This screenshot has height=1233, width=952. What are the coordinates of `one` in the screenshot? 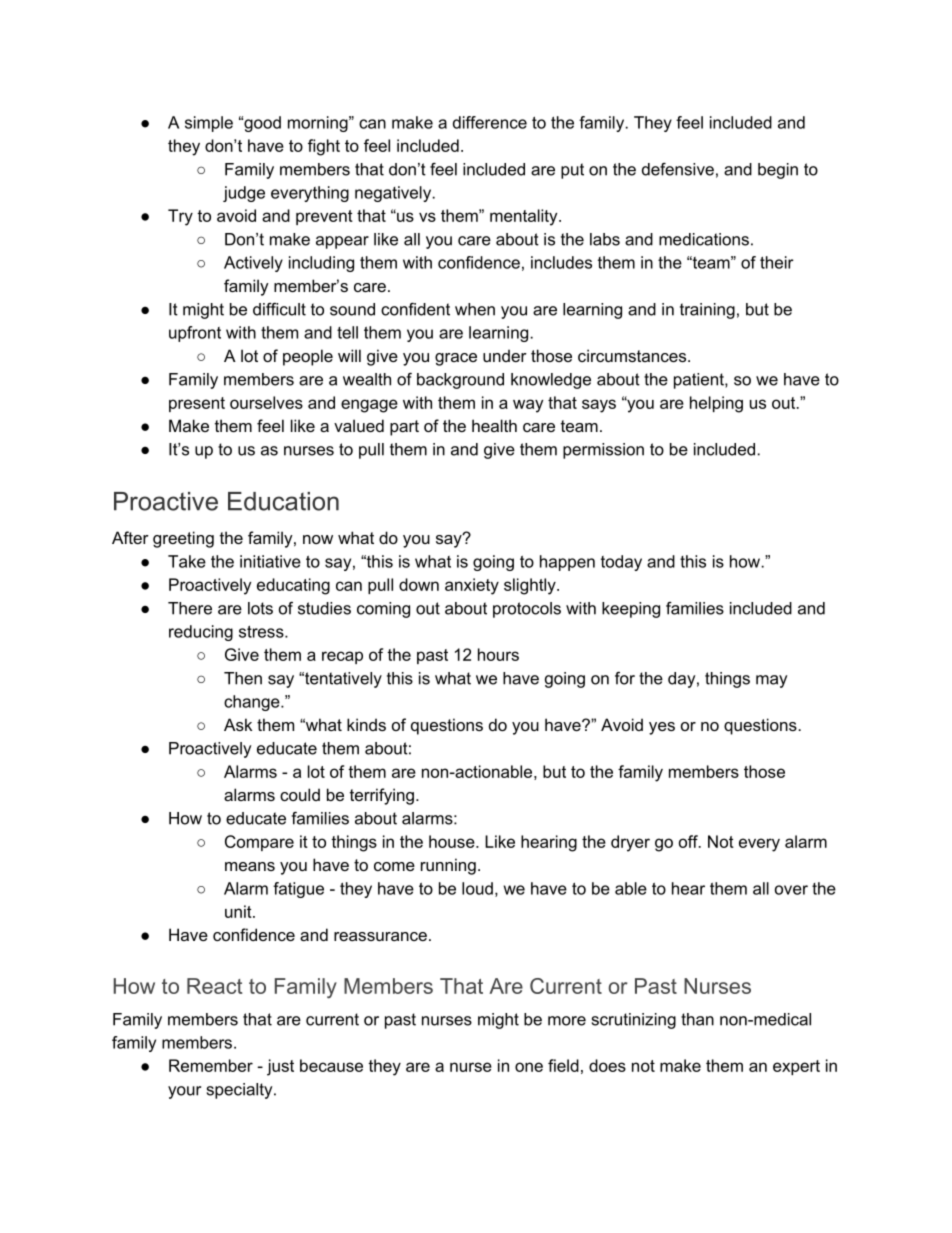 It's located at (529, 1067).
